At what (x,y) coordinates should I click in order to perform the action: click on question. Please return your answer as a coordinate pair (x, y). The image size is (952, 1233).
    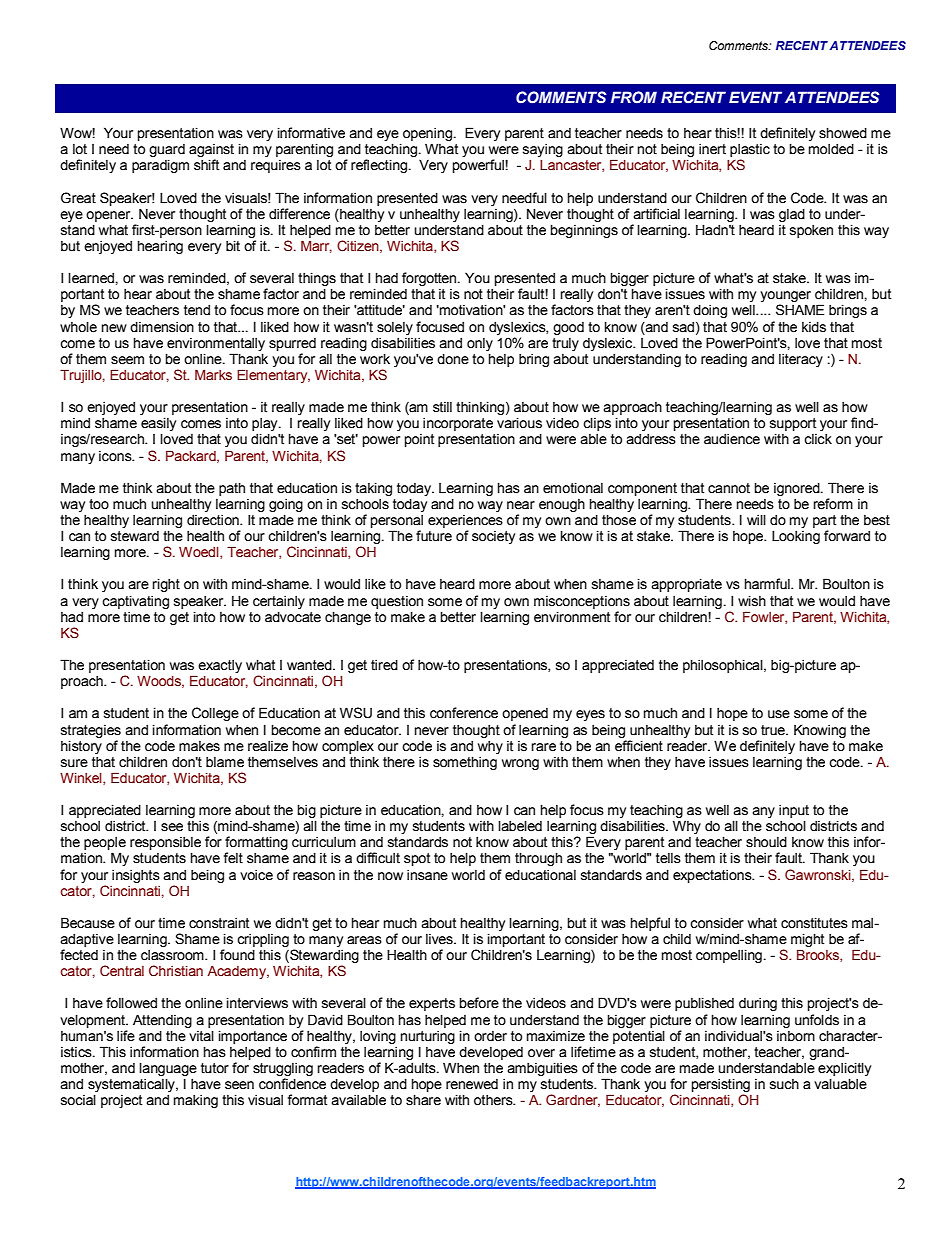
    Looking at the image, I should click on (397, 602).
